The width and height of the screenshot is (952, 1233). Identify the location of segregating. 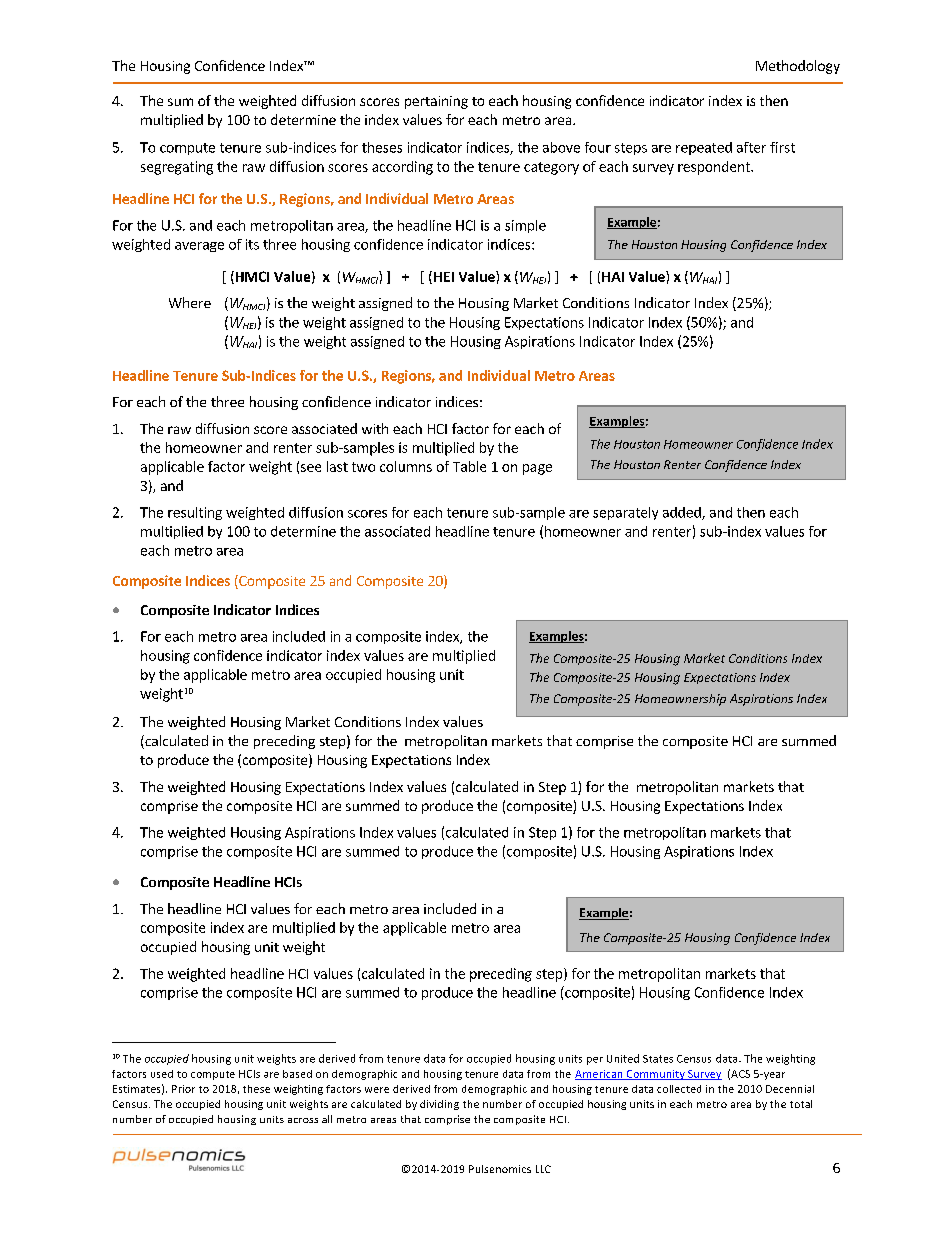
(177, 168).
